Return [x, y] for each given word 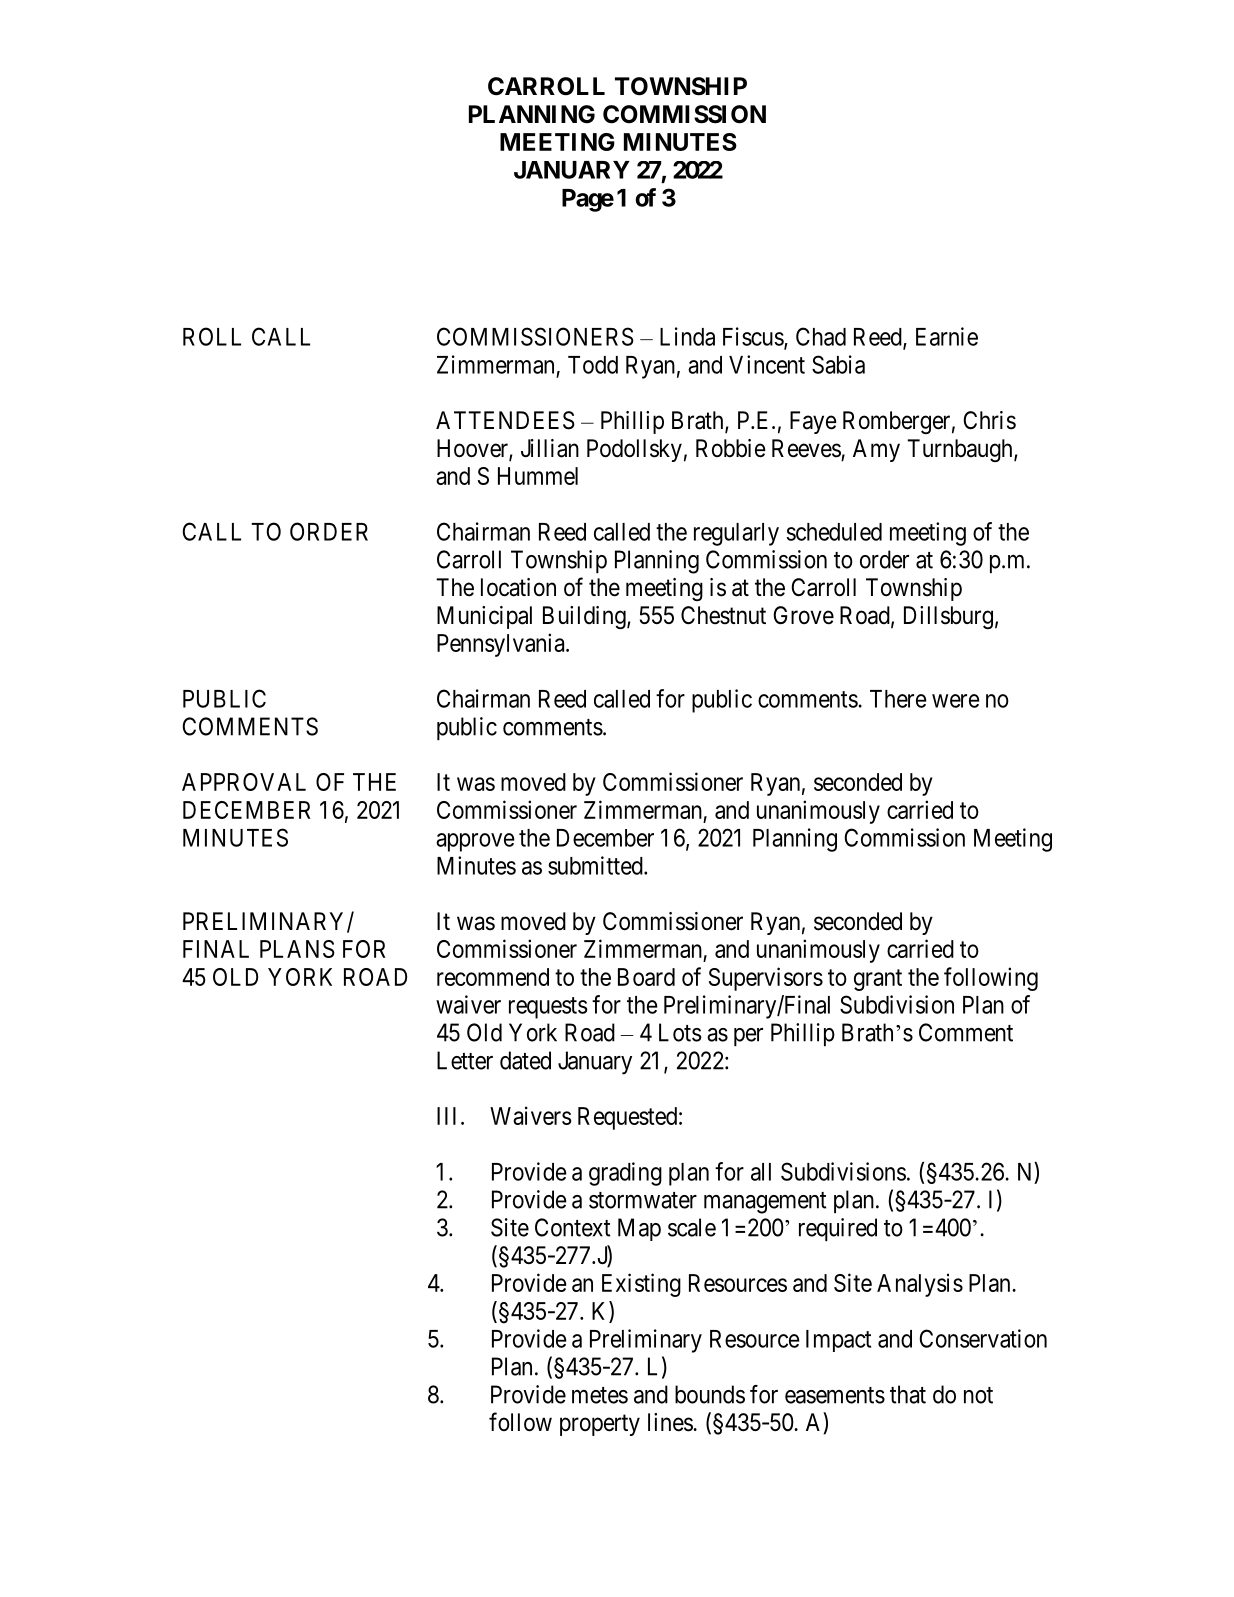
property [600, 1425]
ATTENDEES [505, 420]
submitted [596, 865]
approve [475, 842]
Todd [593, 365]
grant [878, 980]
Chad [821, 336]
